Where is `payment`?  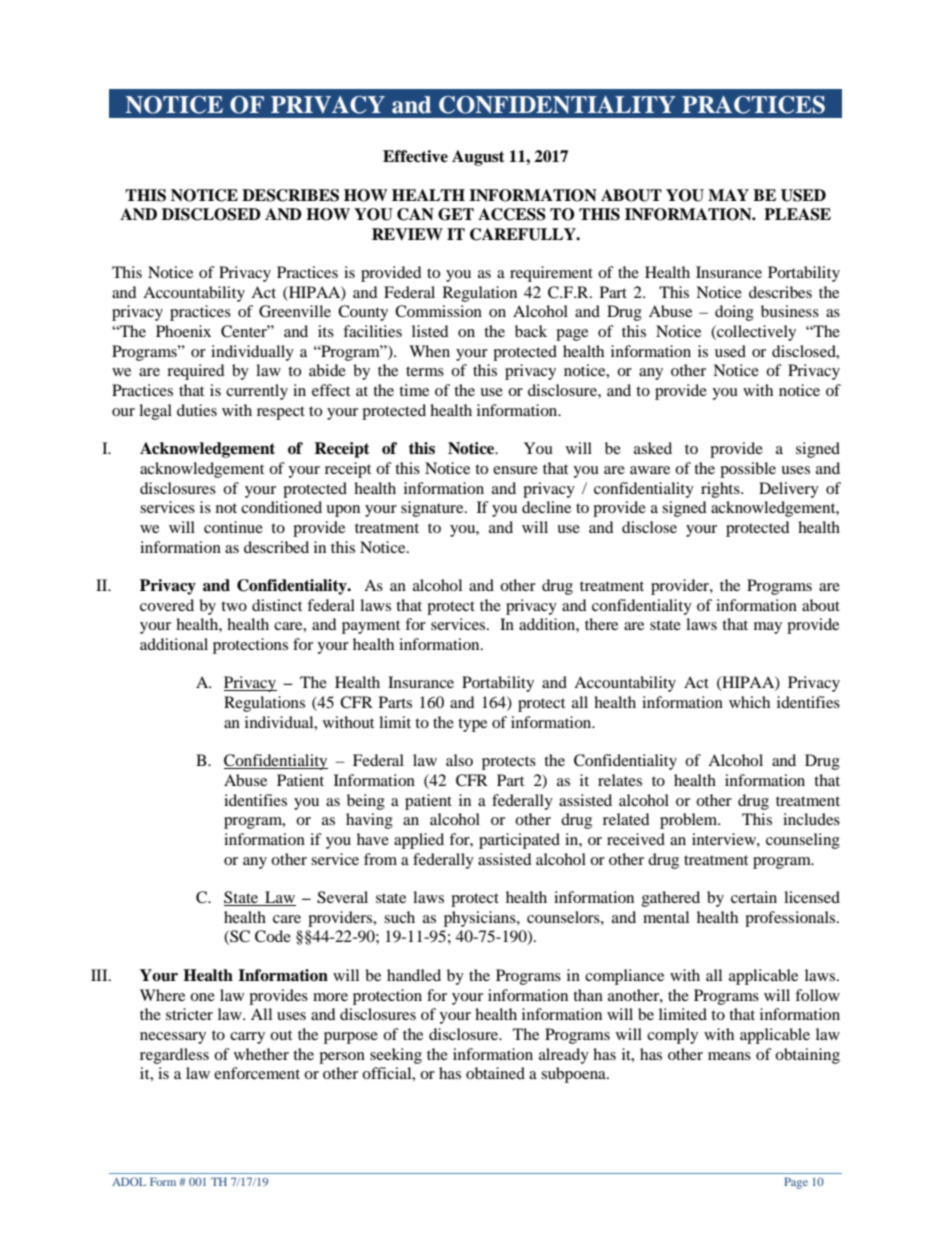
payment is located at coordinates (371, 627).
